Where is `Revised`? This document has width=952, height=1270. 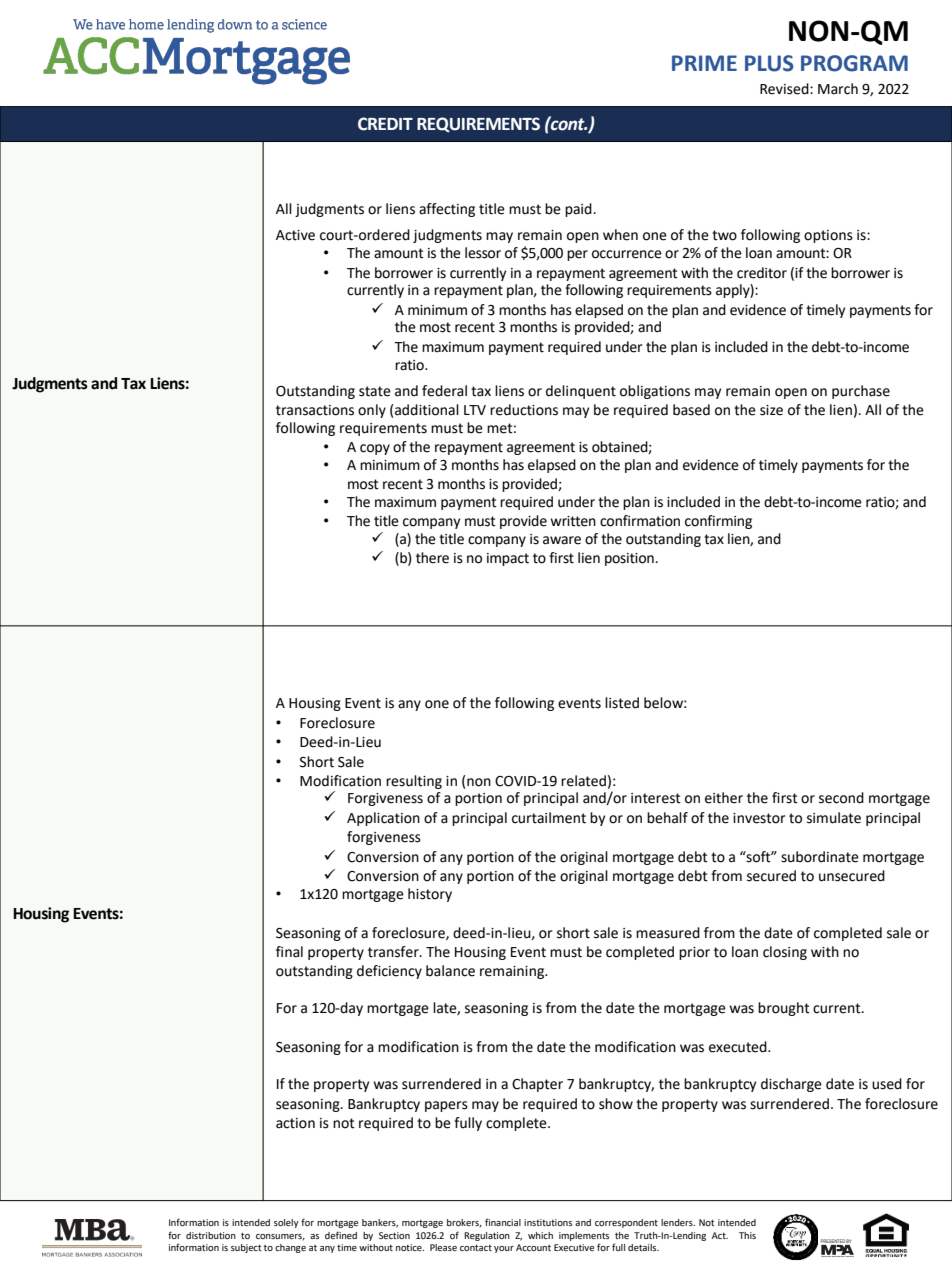
Revised is located at coordinates (785, 89).
